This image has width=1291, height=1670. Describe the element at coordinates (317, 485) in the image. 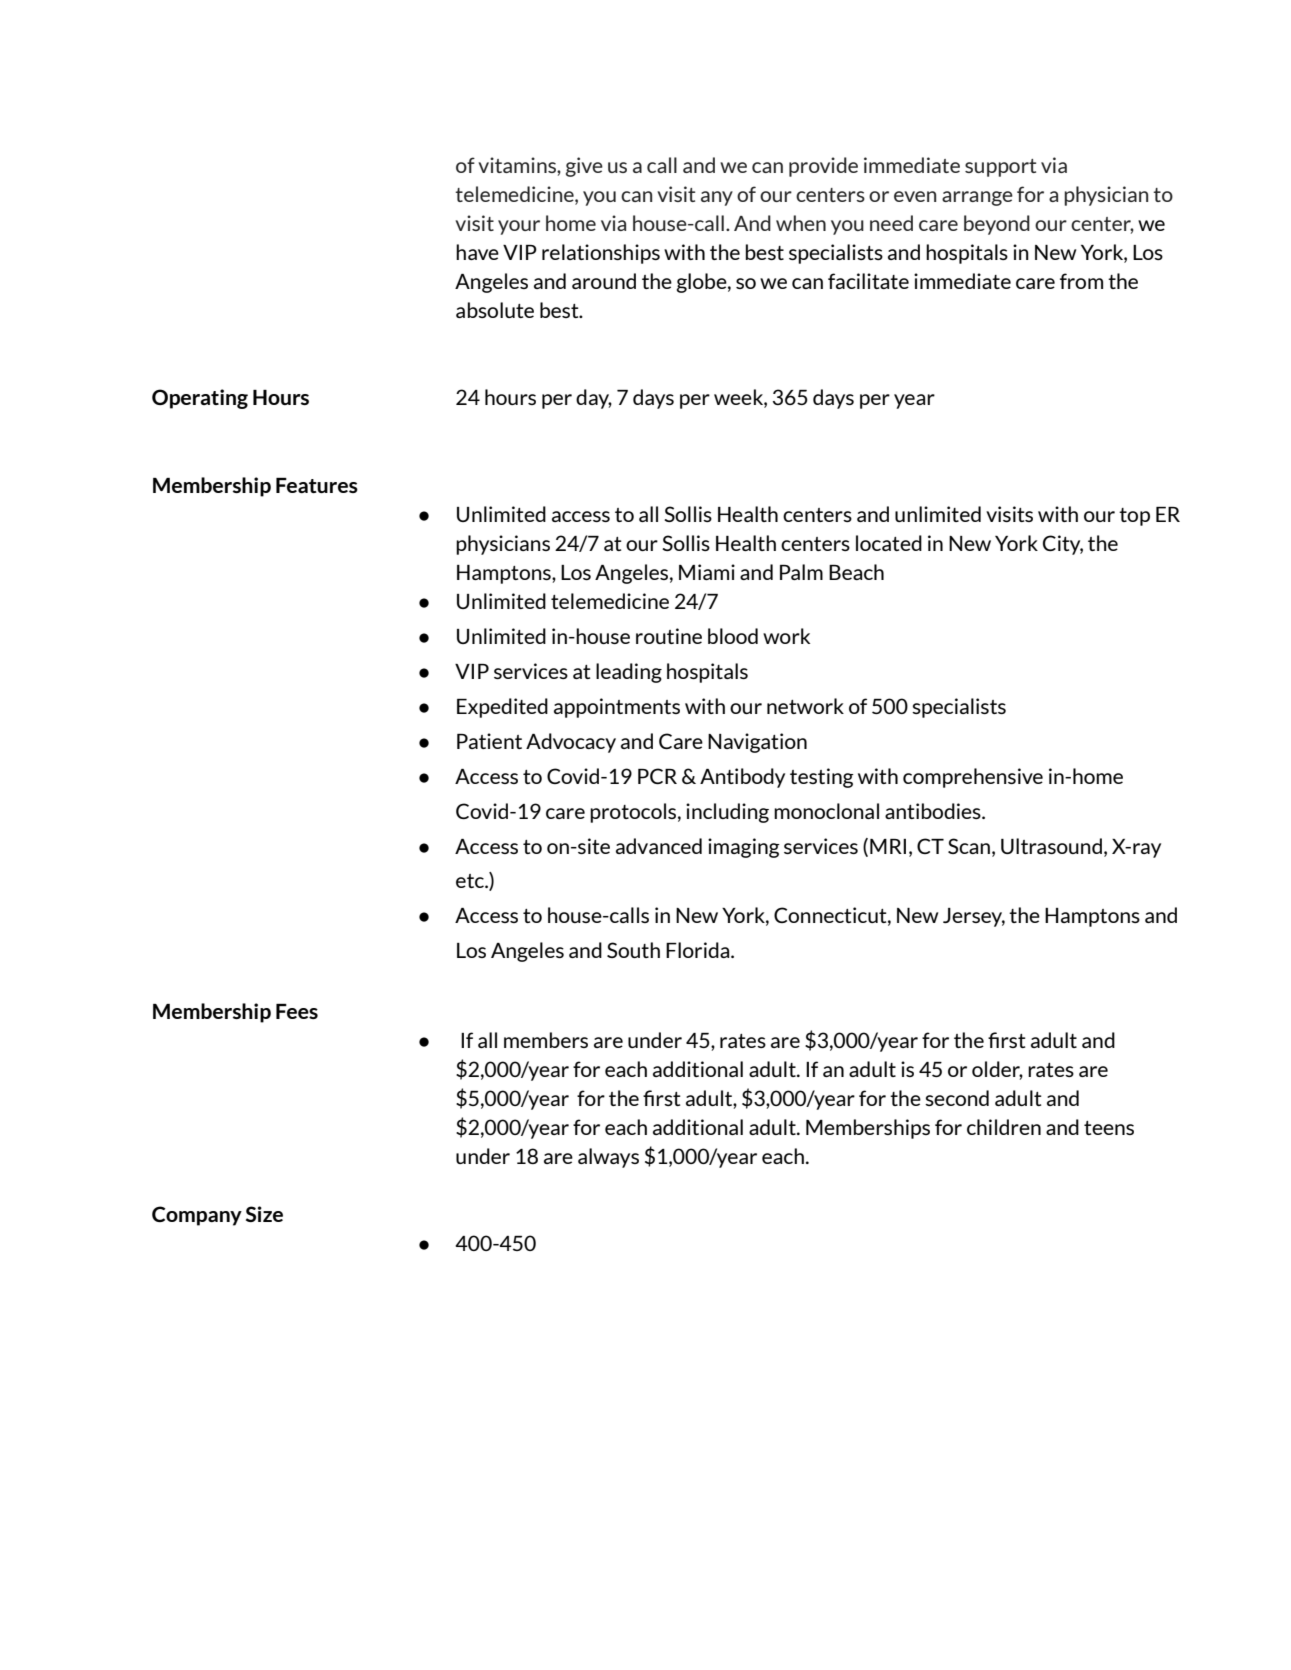

I see `Features` at that location.
